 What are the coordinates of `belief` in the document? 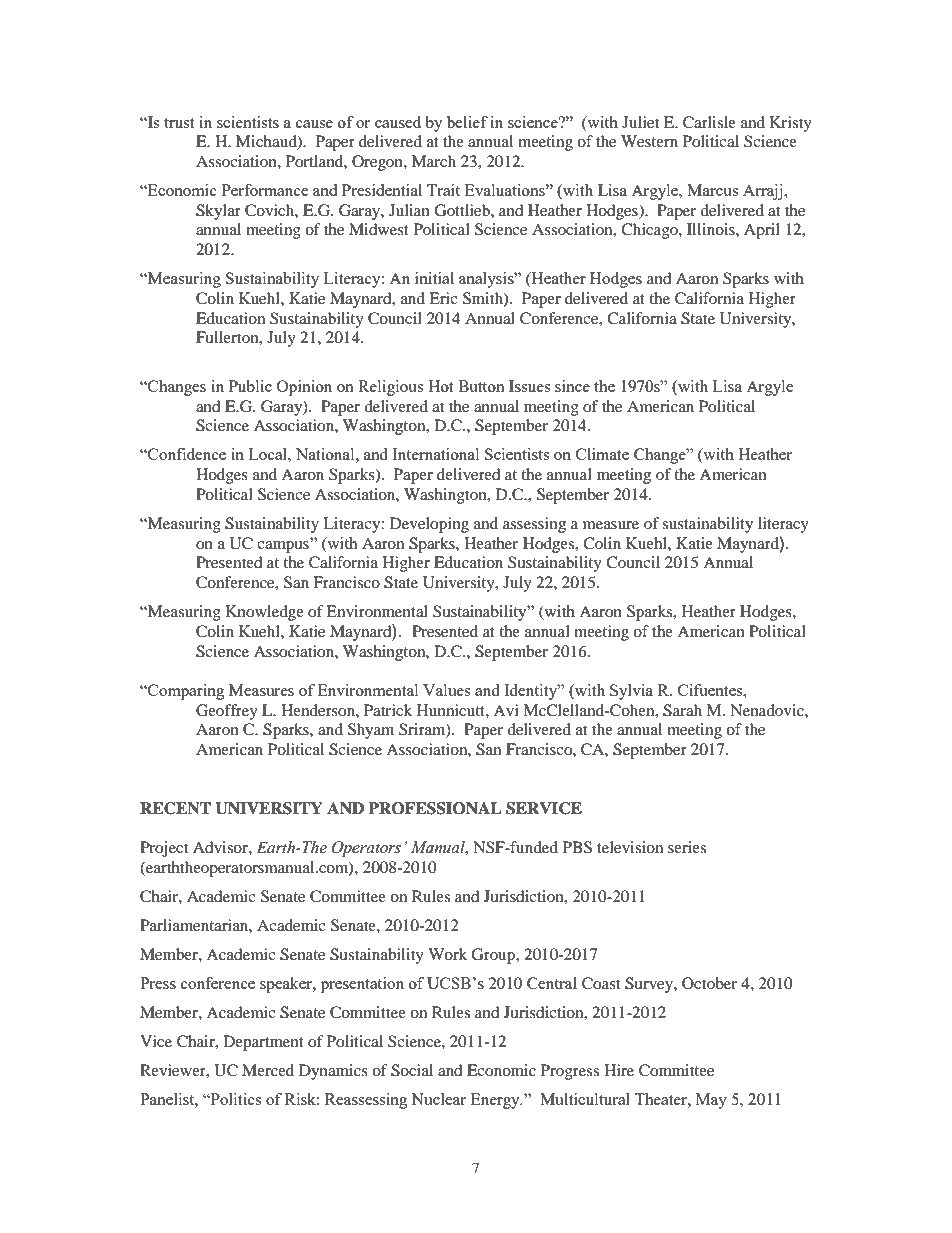 It's located at (467, 122).
